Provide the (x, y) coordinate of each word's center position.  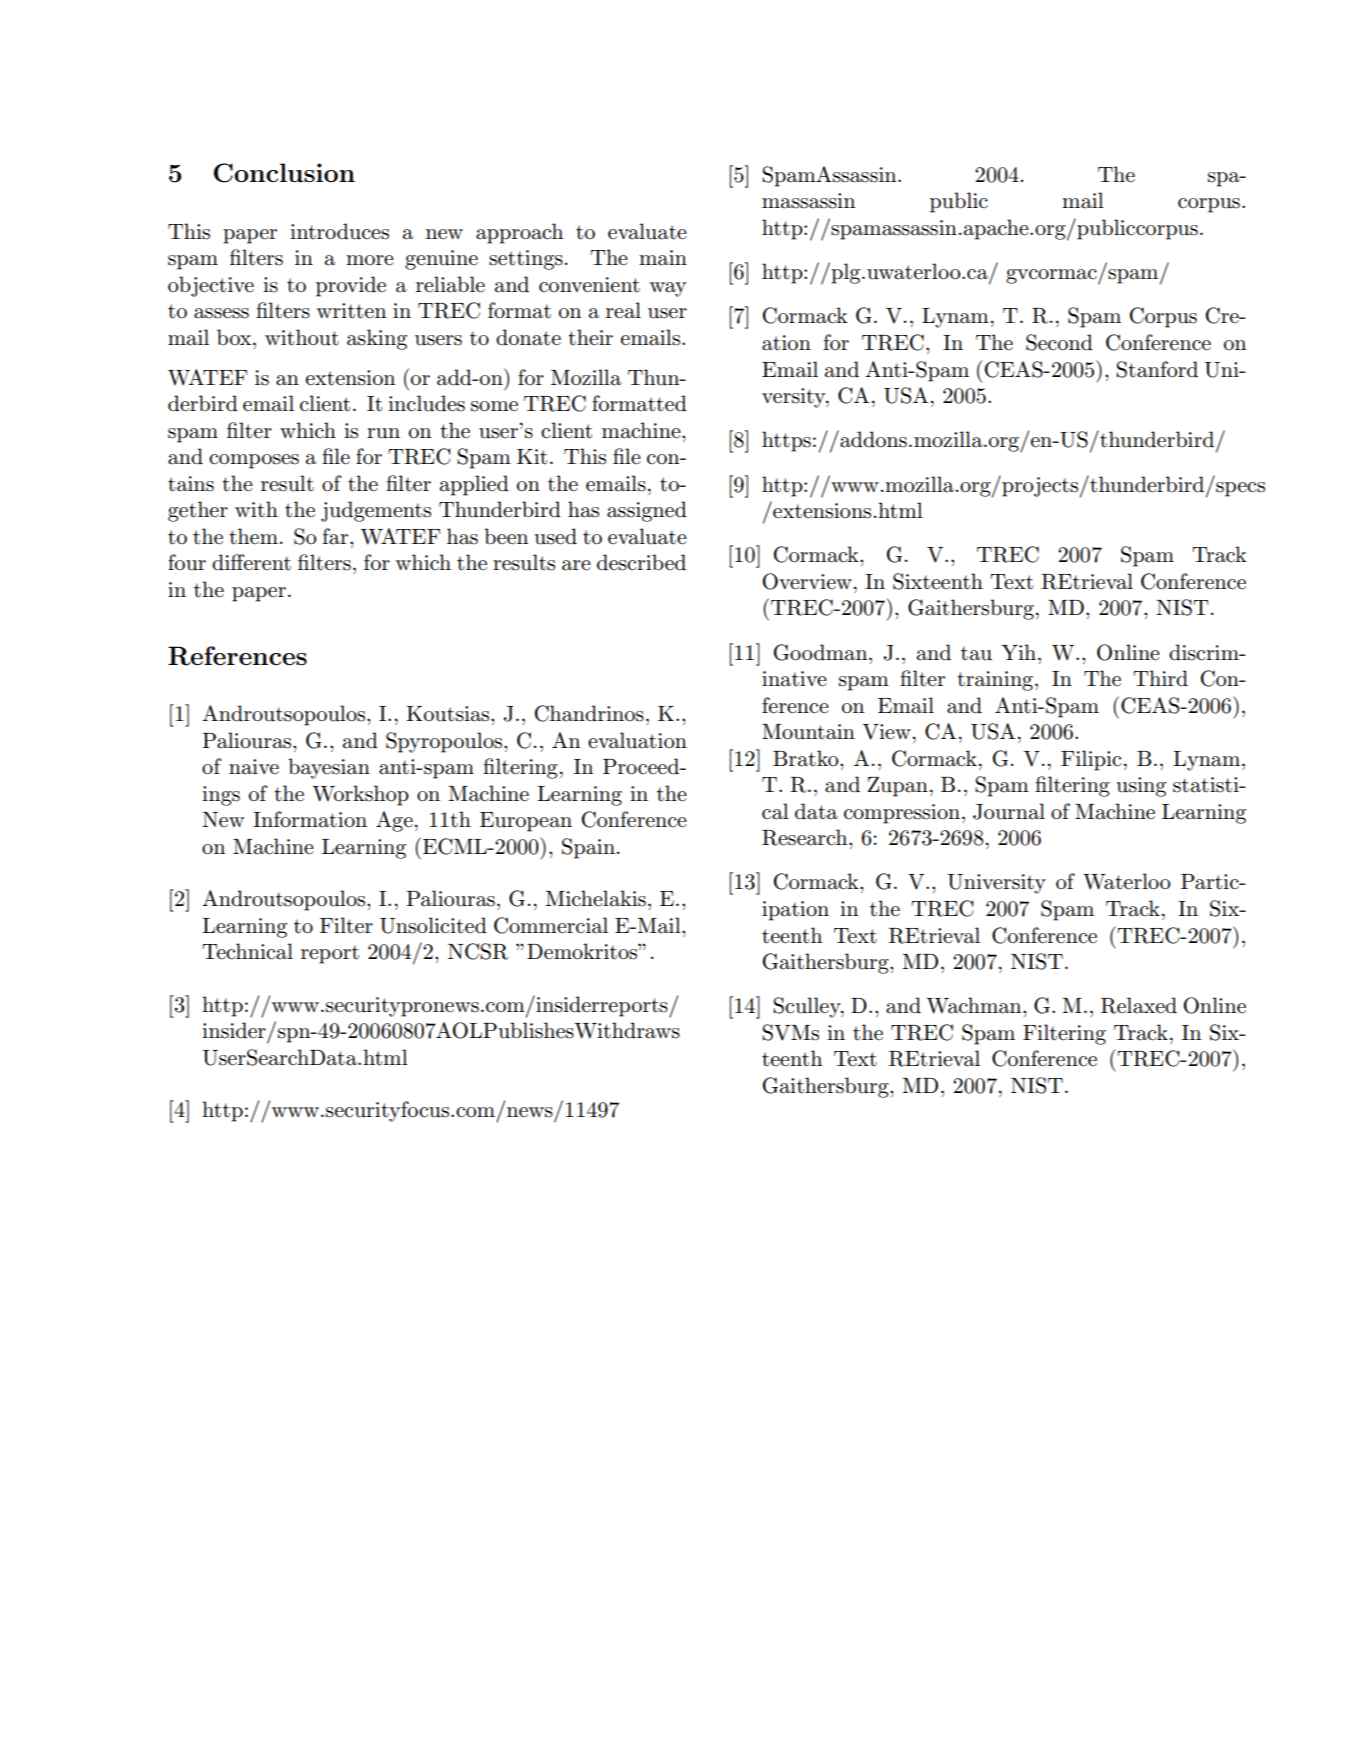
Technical (247, 951)
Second (1059, 342)
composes (254, 461)
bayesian (329, 768)
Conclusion (284, 173)
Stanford (1157, 369)
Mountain (808, 732)
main (663, 258)
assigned (647, 511)
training (996, 681)
